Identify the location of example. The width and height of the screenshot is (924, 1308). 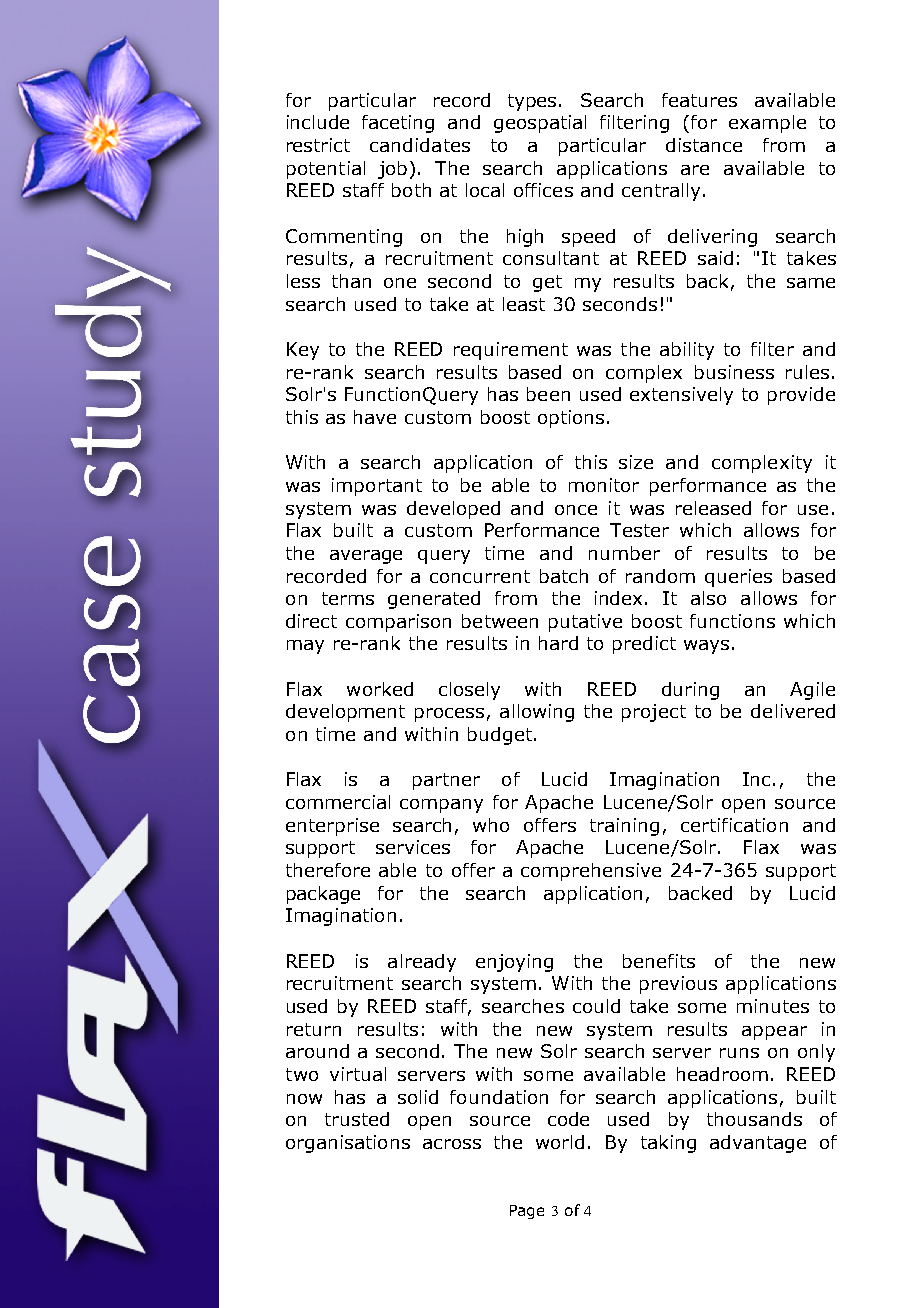
(767, 124).
